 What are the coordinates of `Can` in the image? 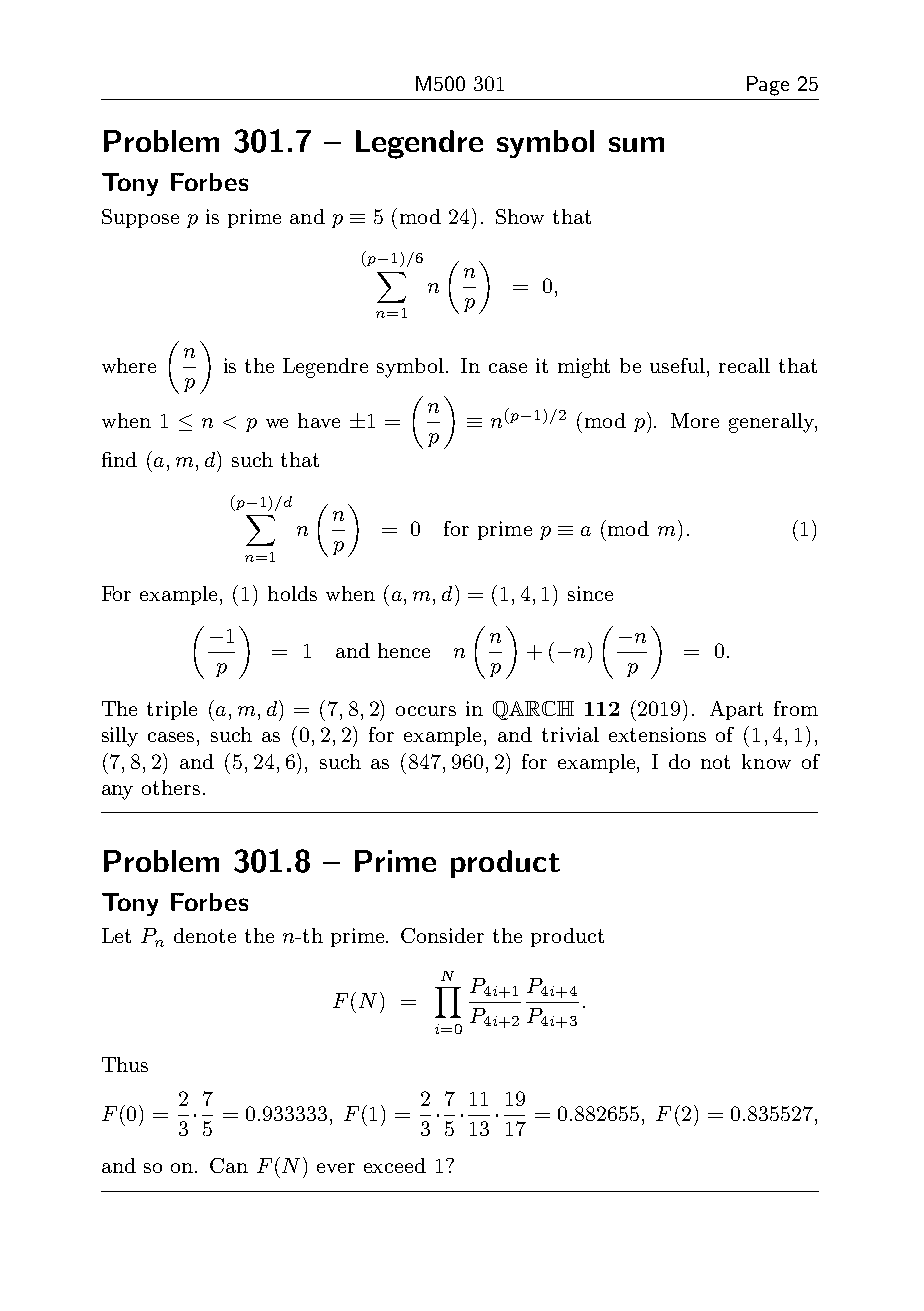 It's located at (229, 1165).
